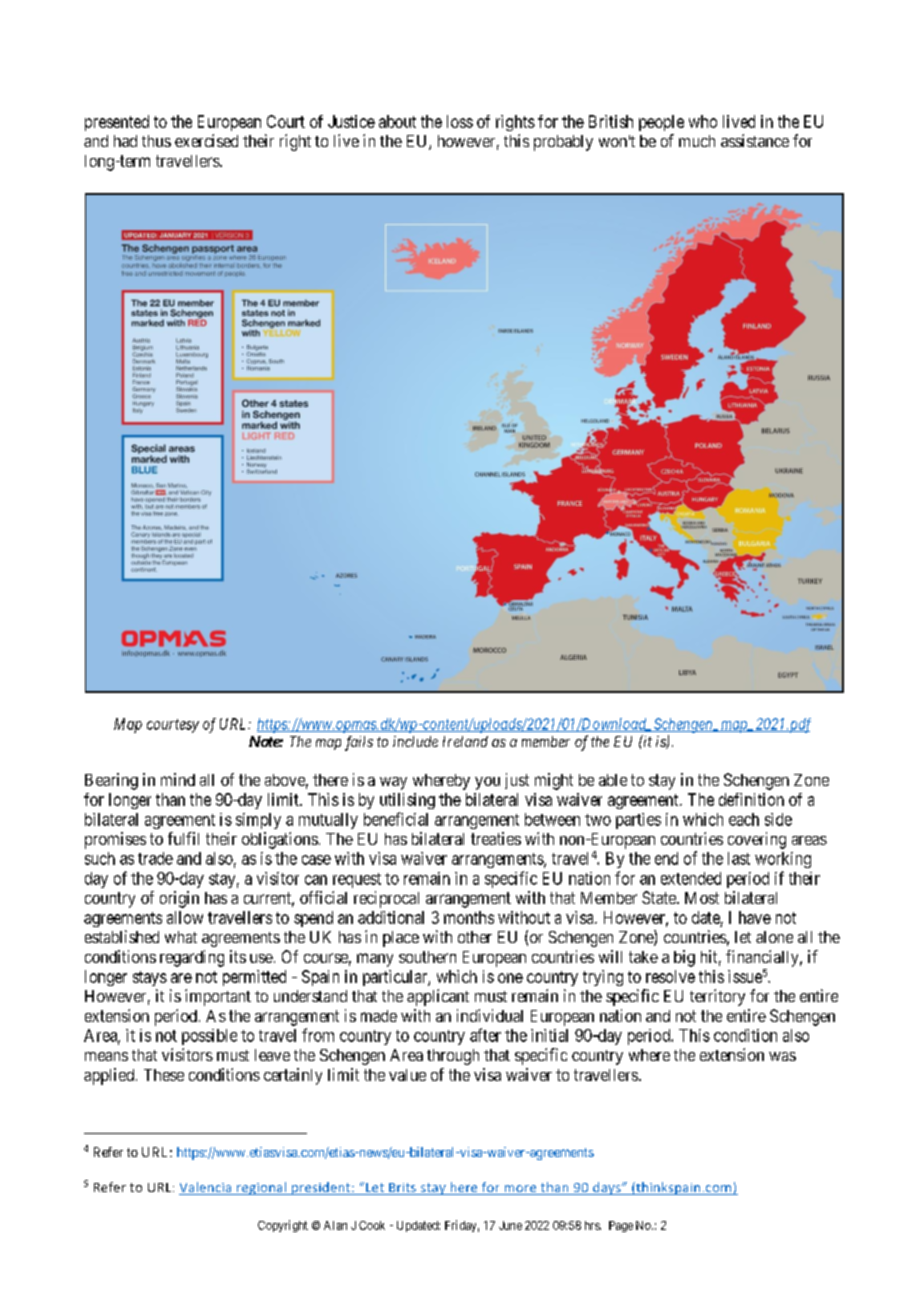  Describe the element at coordinates (402, 1189) in the screenshot. I see `Brits` at that location.
